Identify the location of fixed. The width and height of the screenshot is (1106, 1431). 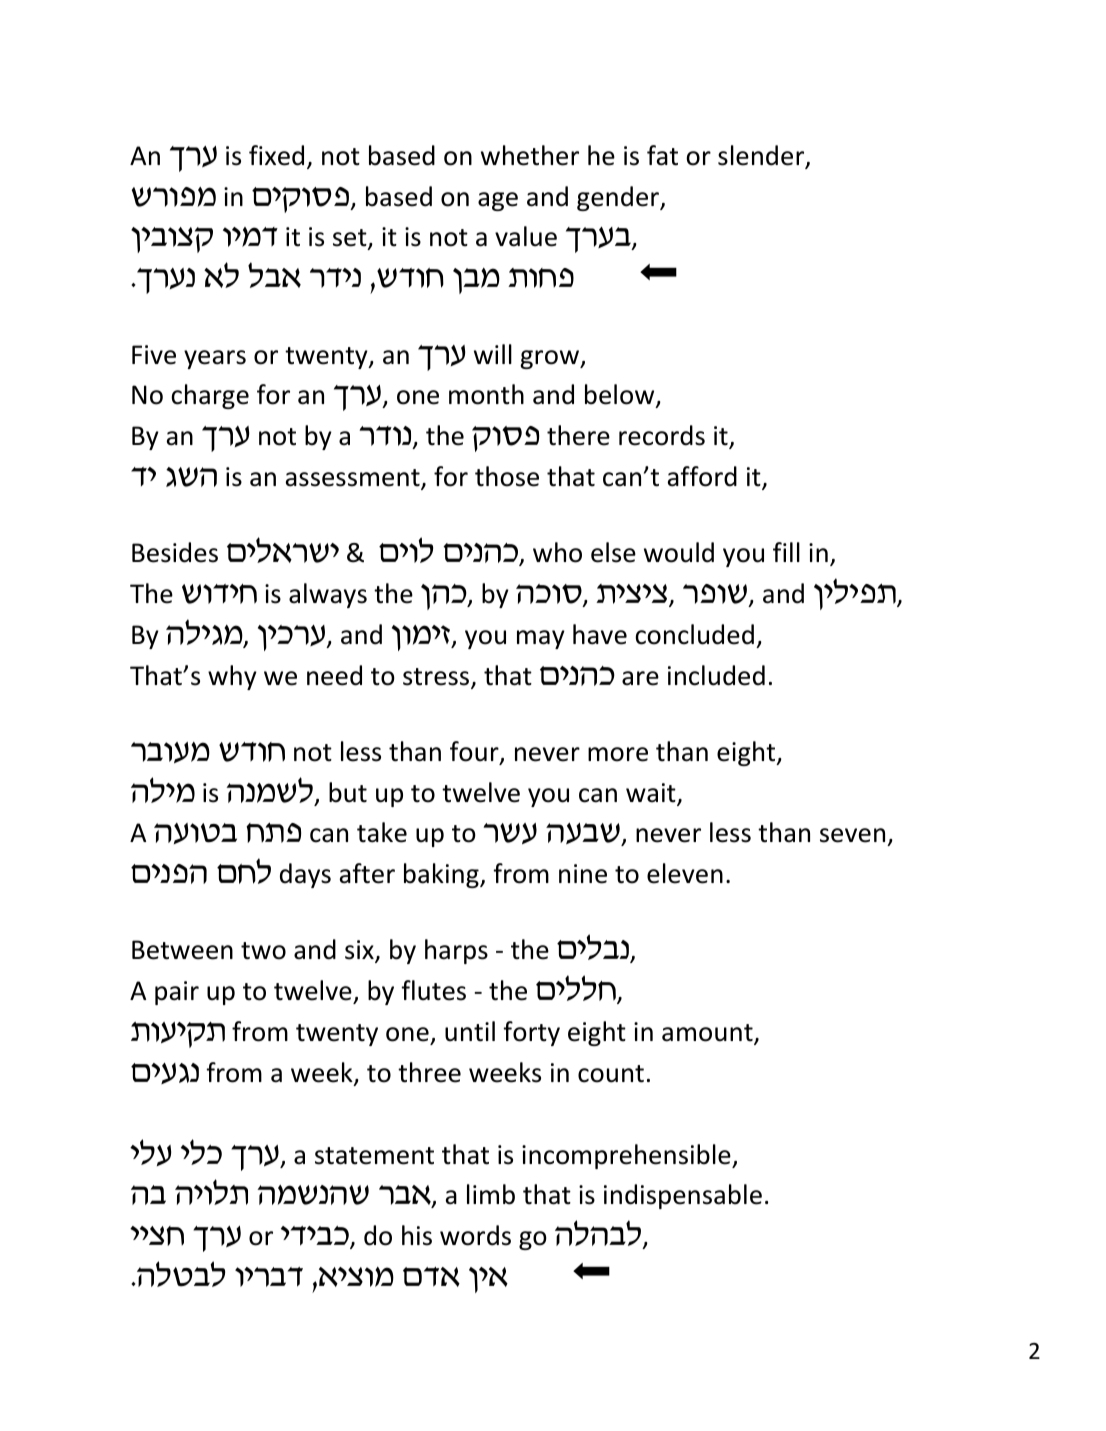
(276, 155).
